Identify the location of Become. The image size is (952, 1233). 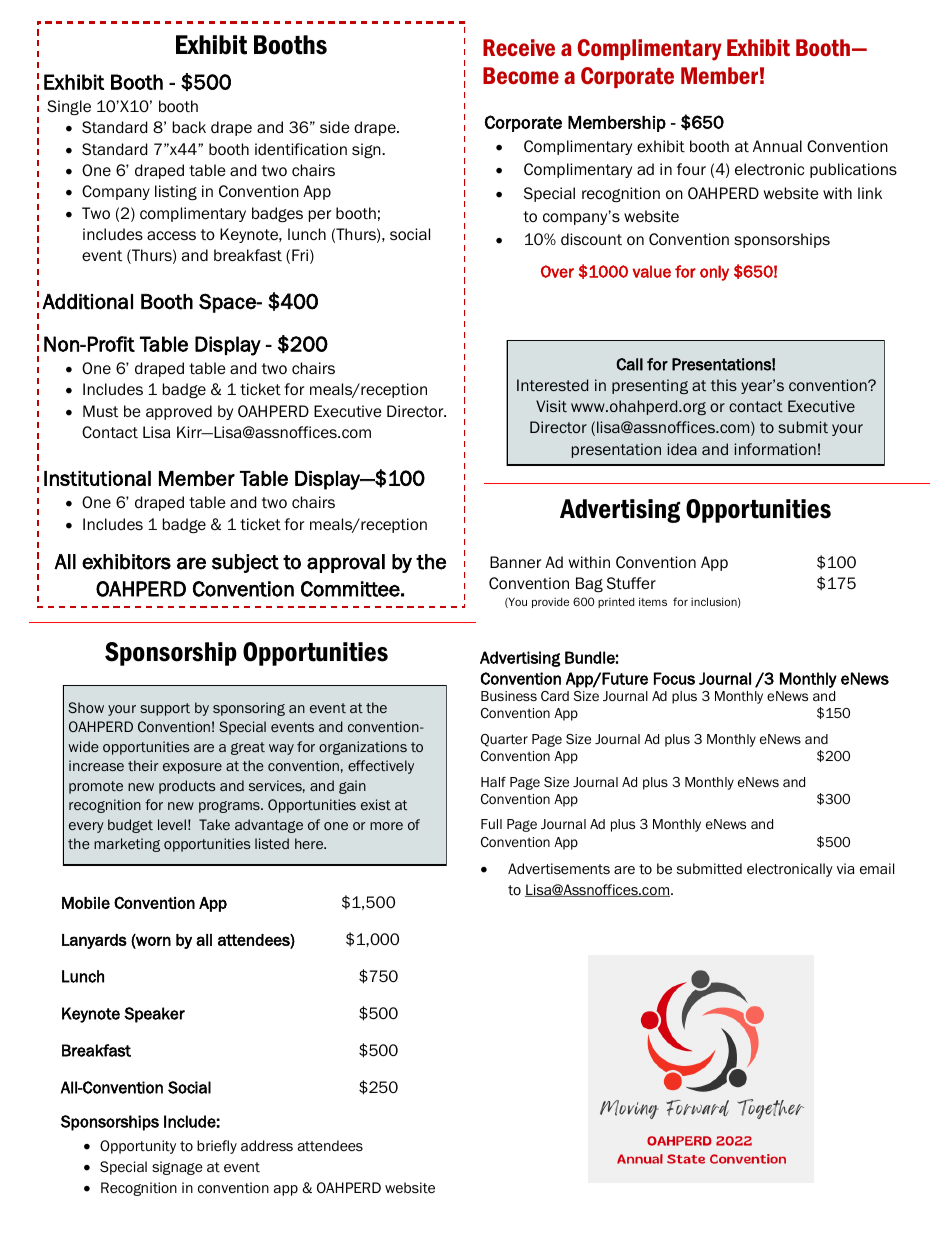
(521, 75).
